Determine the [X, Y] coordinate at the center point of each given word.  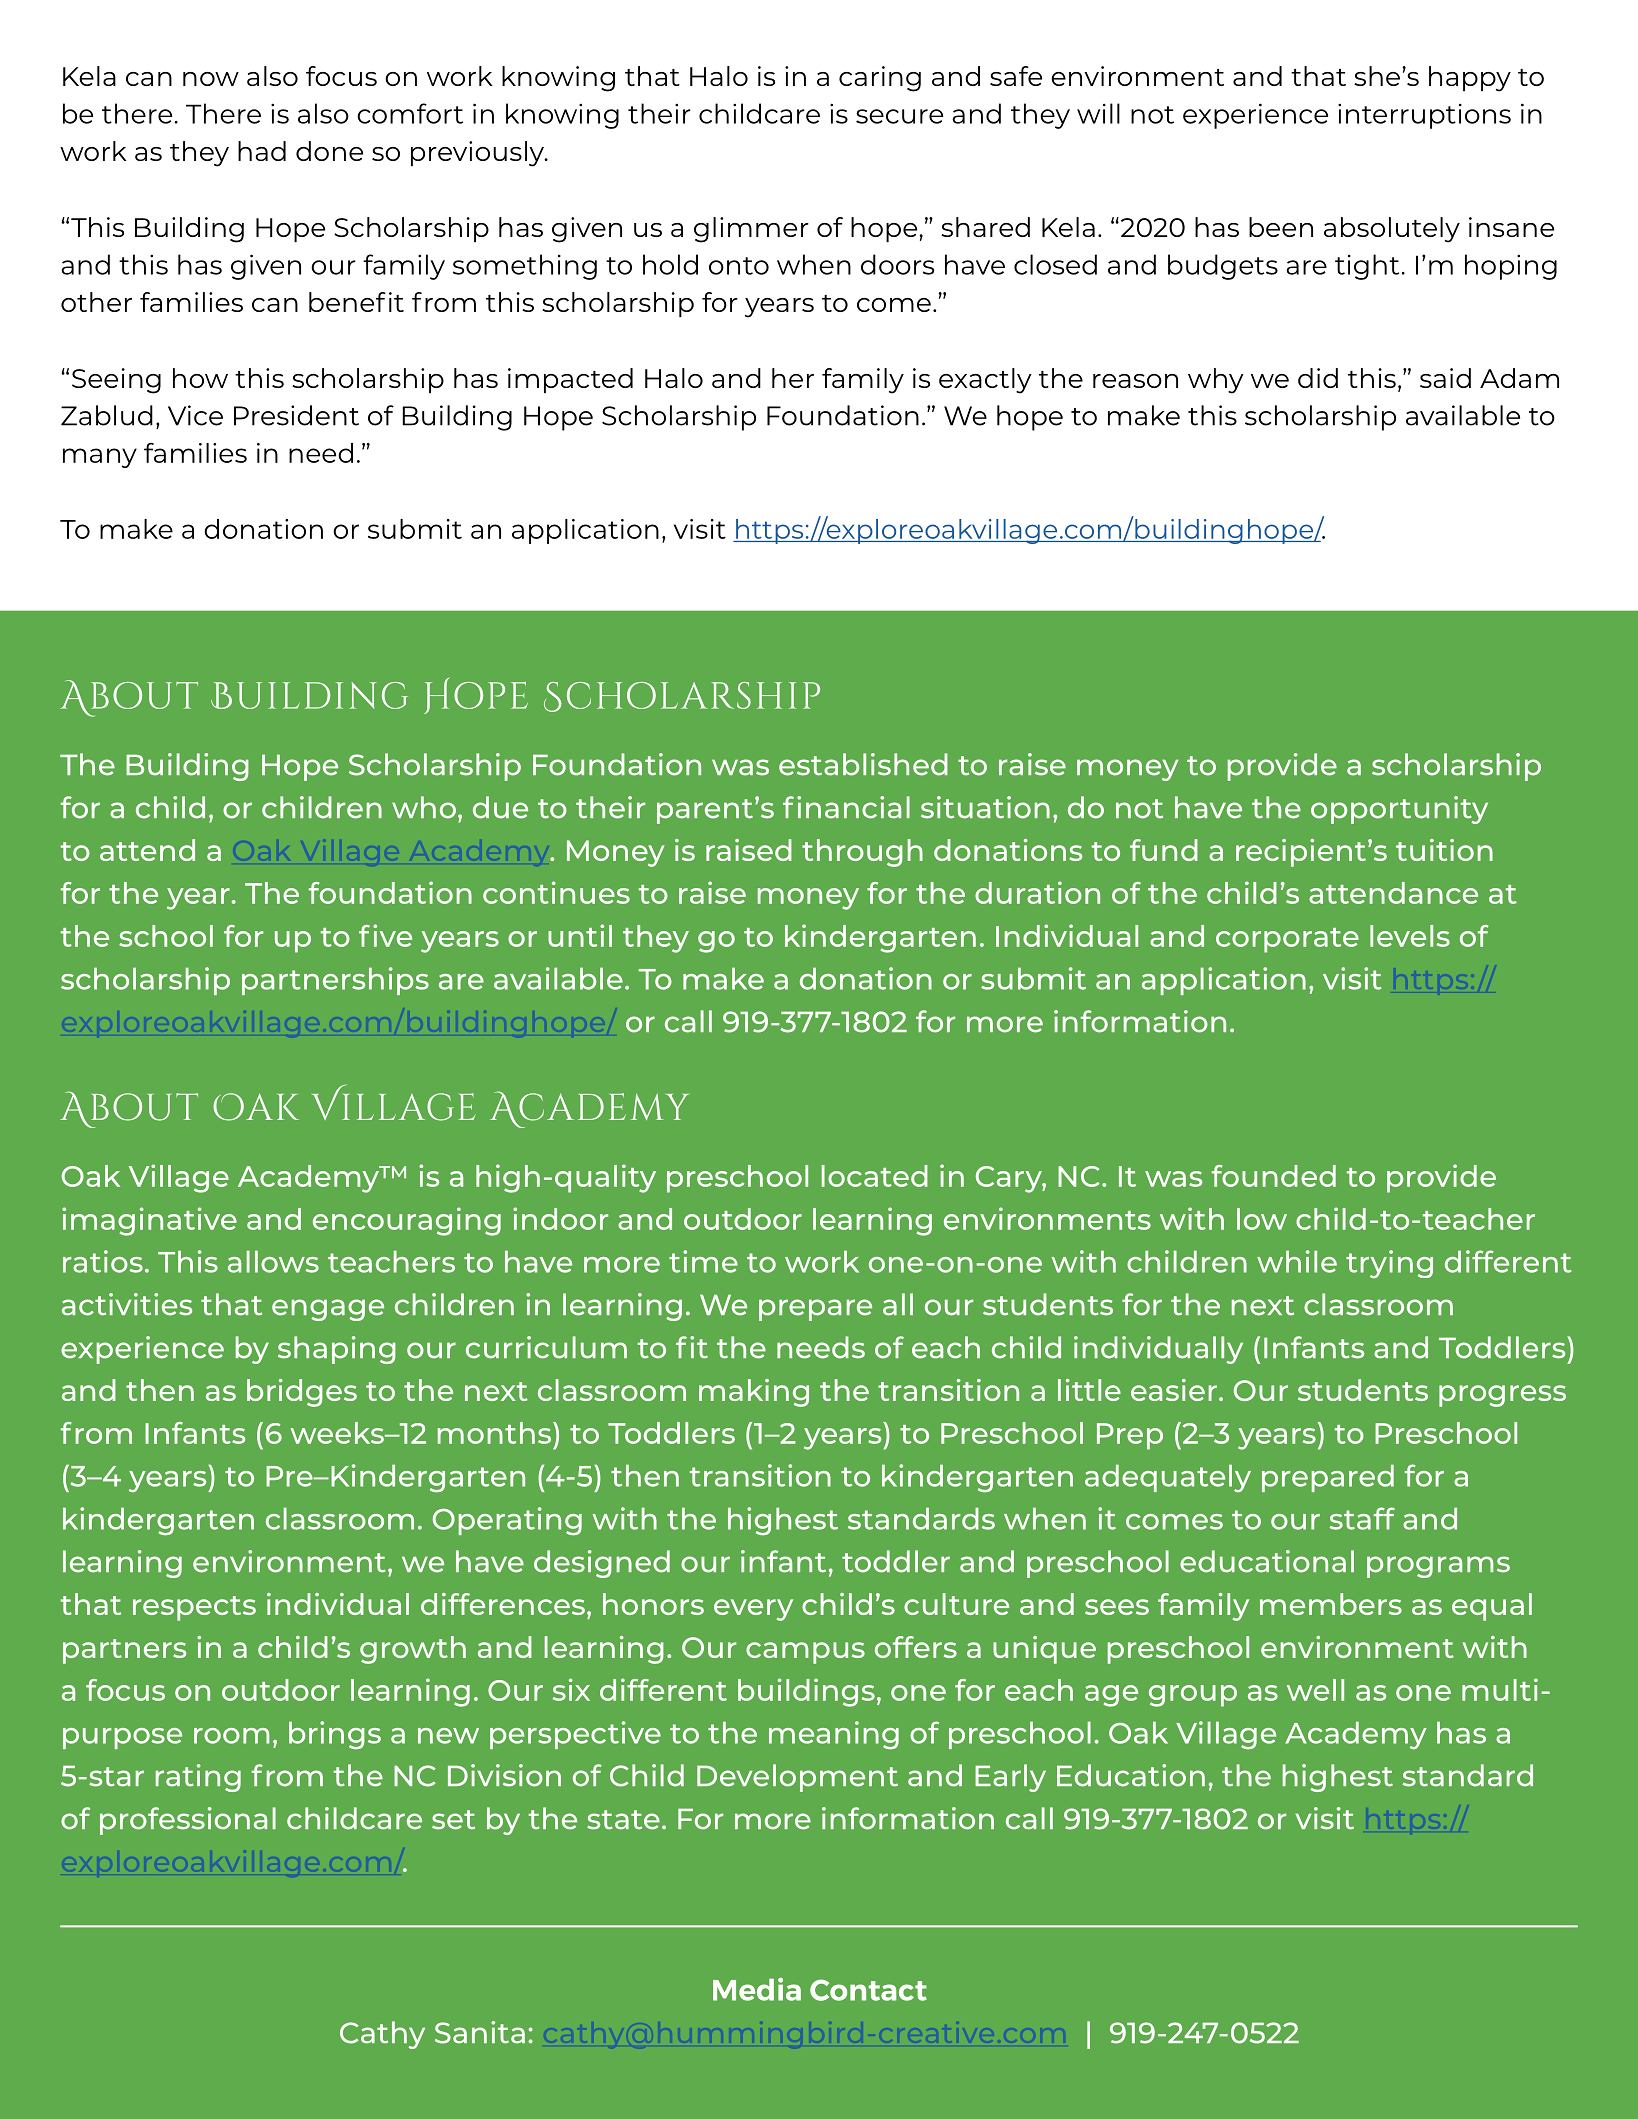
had [262, 151]
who [424, 807]
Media [757, 1989]
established [863, 764]
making [754, 1393]
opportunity [1399, 810]
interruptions [1424, 116]
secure [899, 116]
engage [328, 1310]
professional [188, 1821]
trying [1389, 1264]
